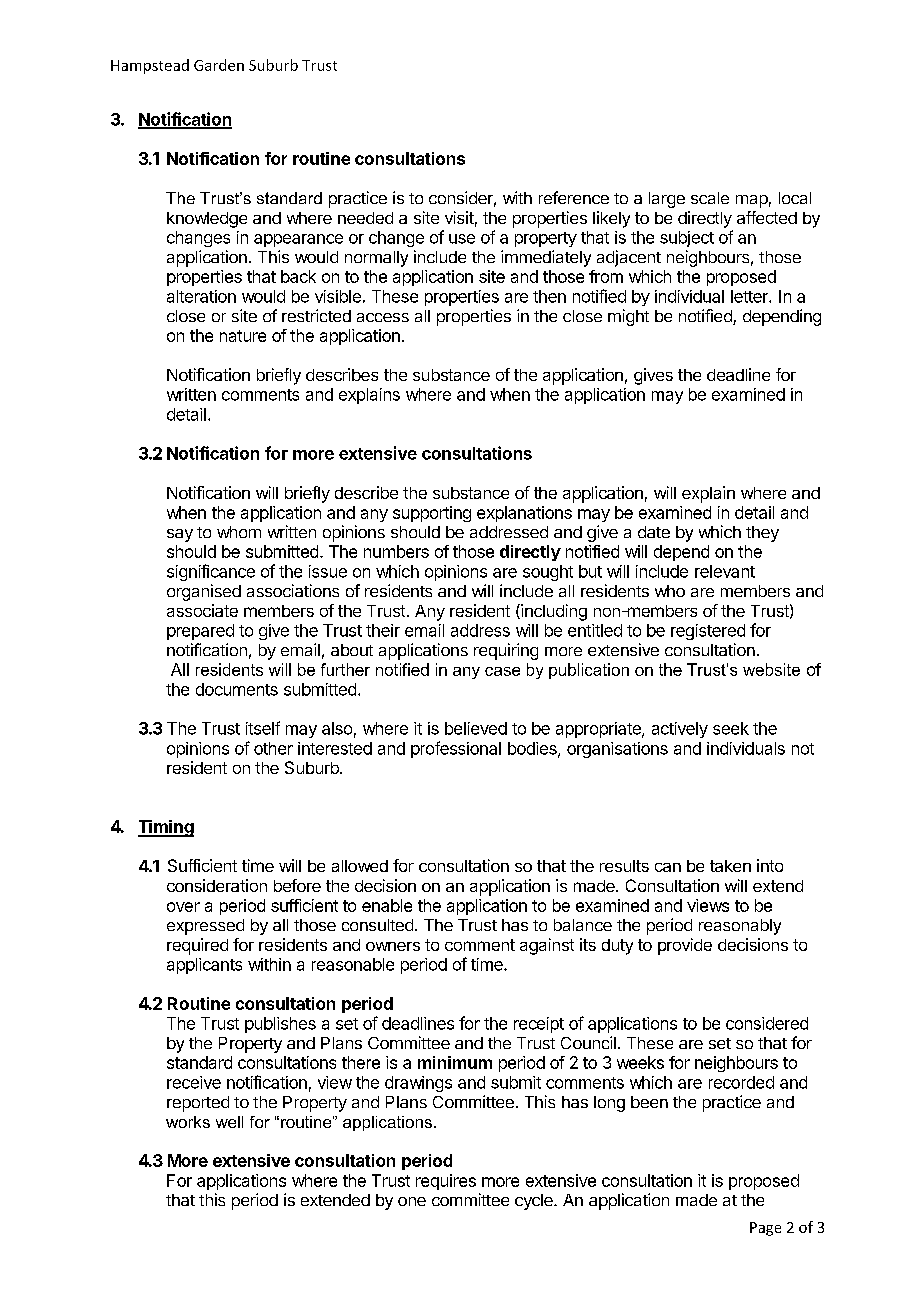 The height and width of the screenshot is (1308, 924). What do you see at coordinates (219, 65) in the screenshot?
I see `Garden` at bounding box center [219, 65].
